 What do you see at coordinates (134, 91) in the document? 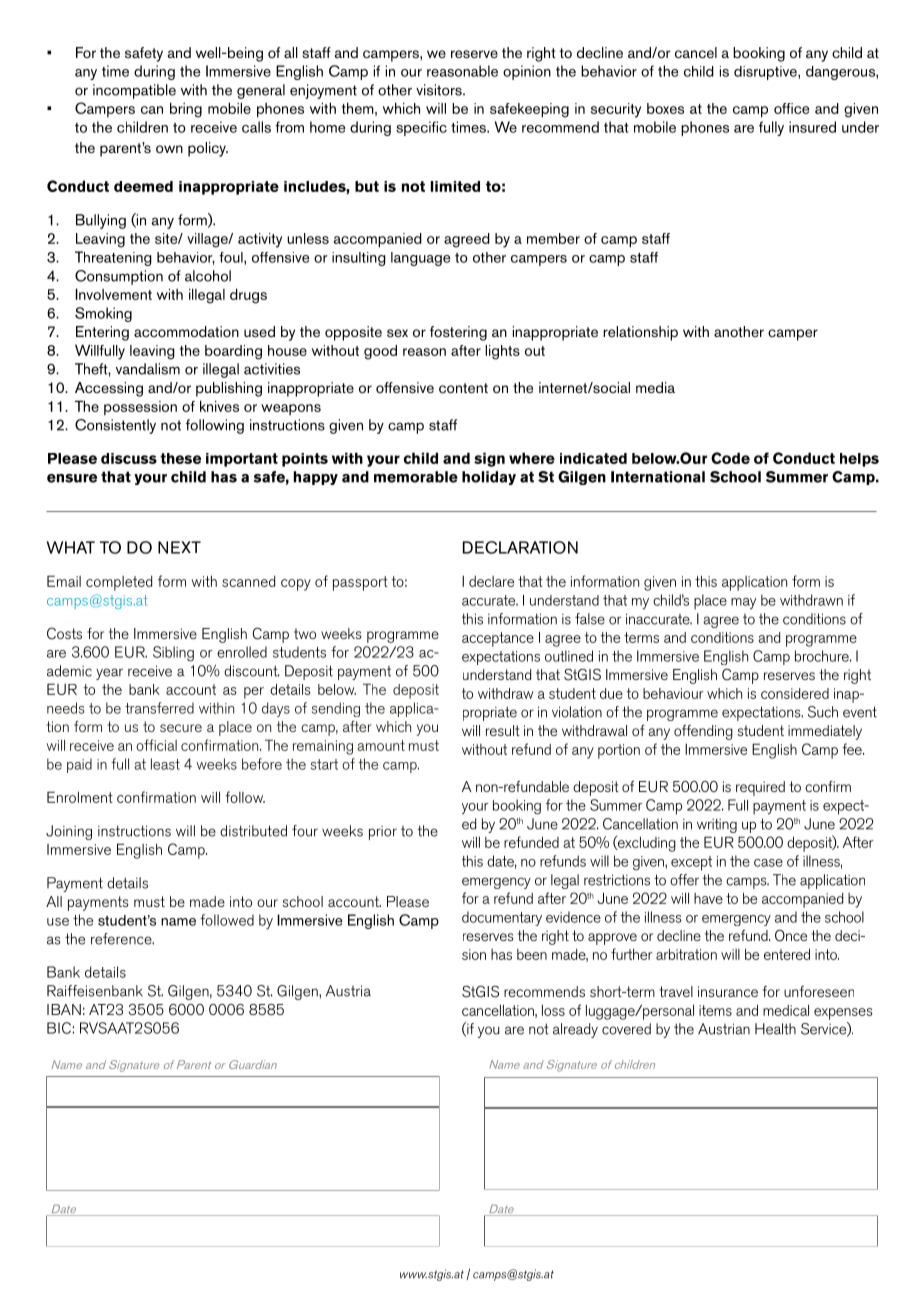
I see `incompatible` at bounding box center [134, 91].
